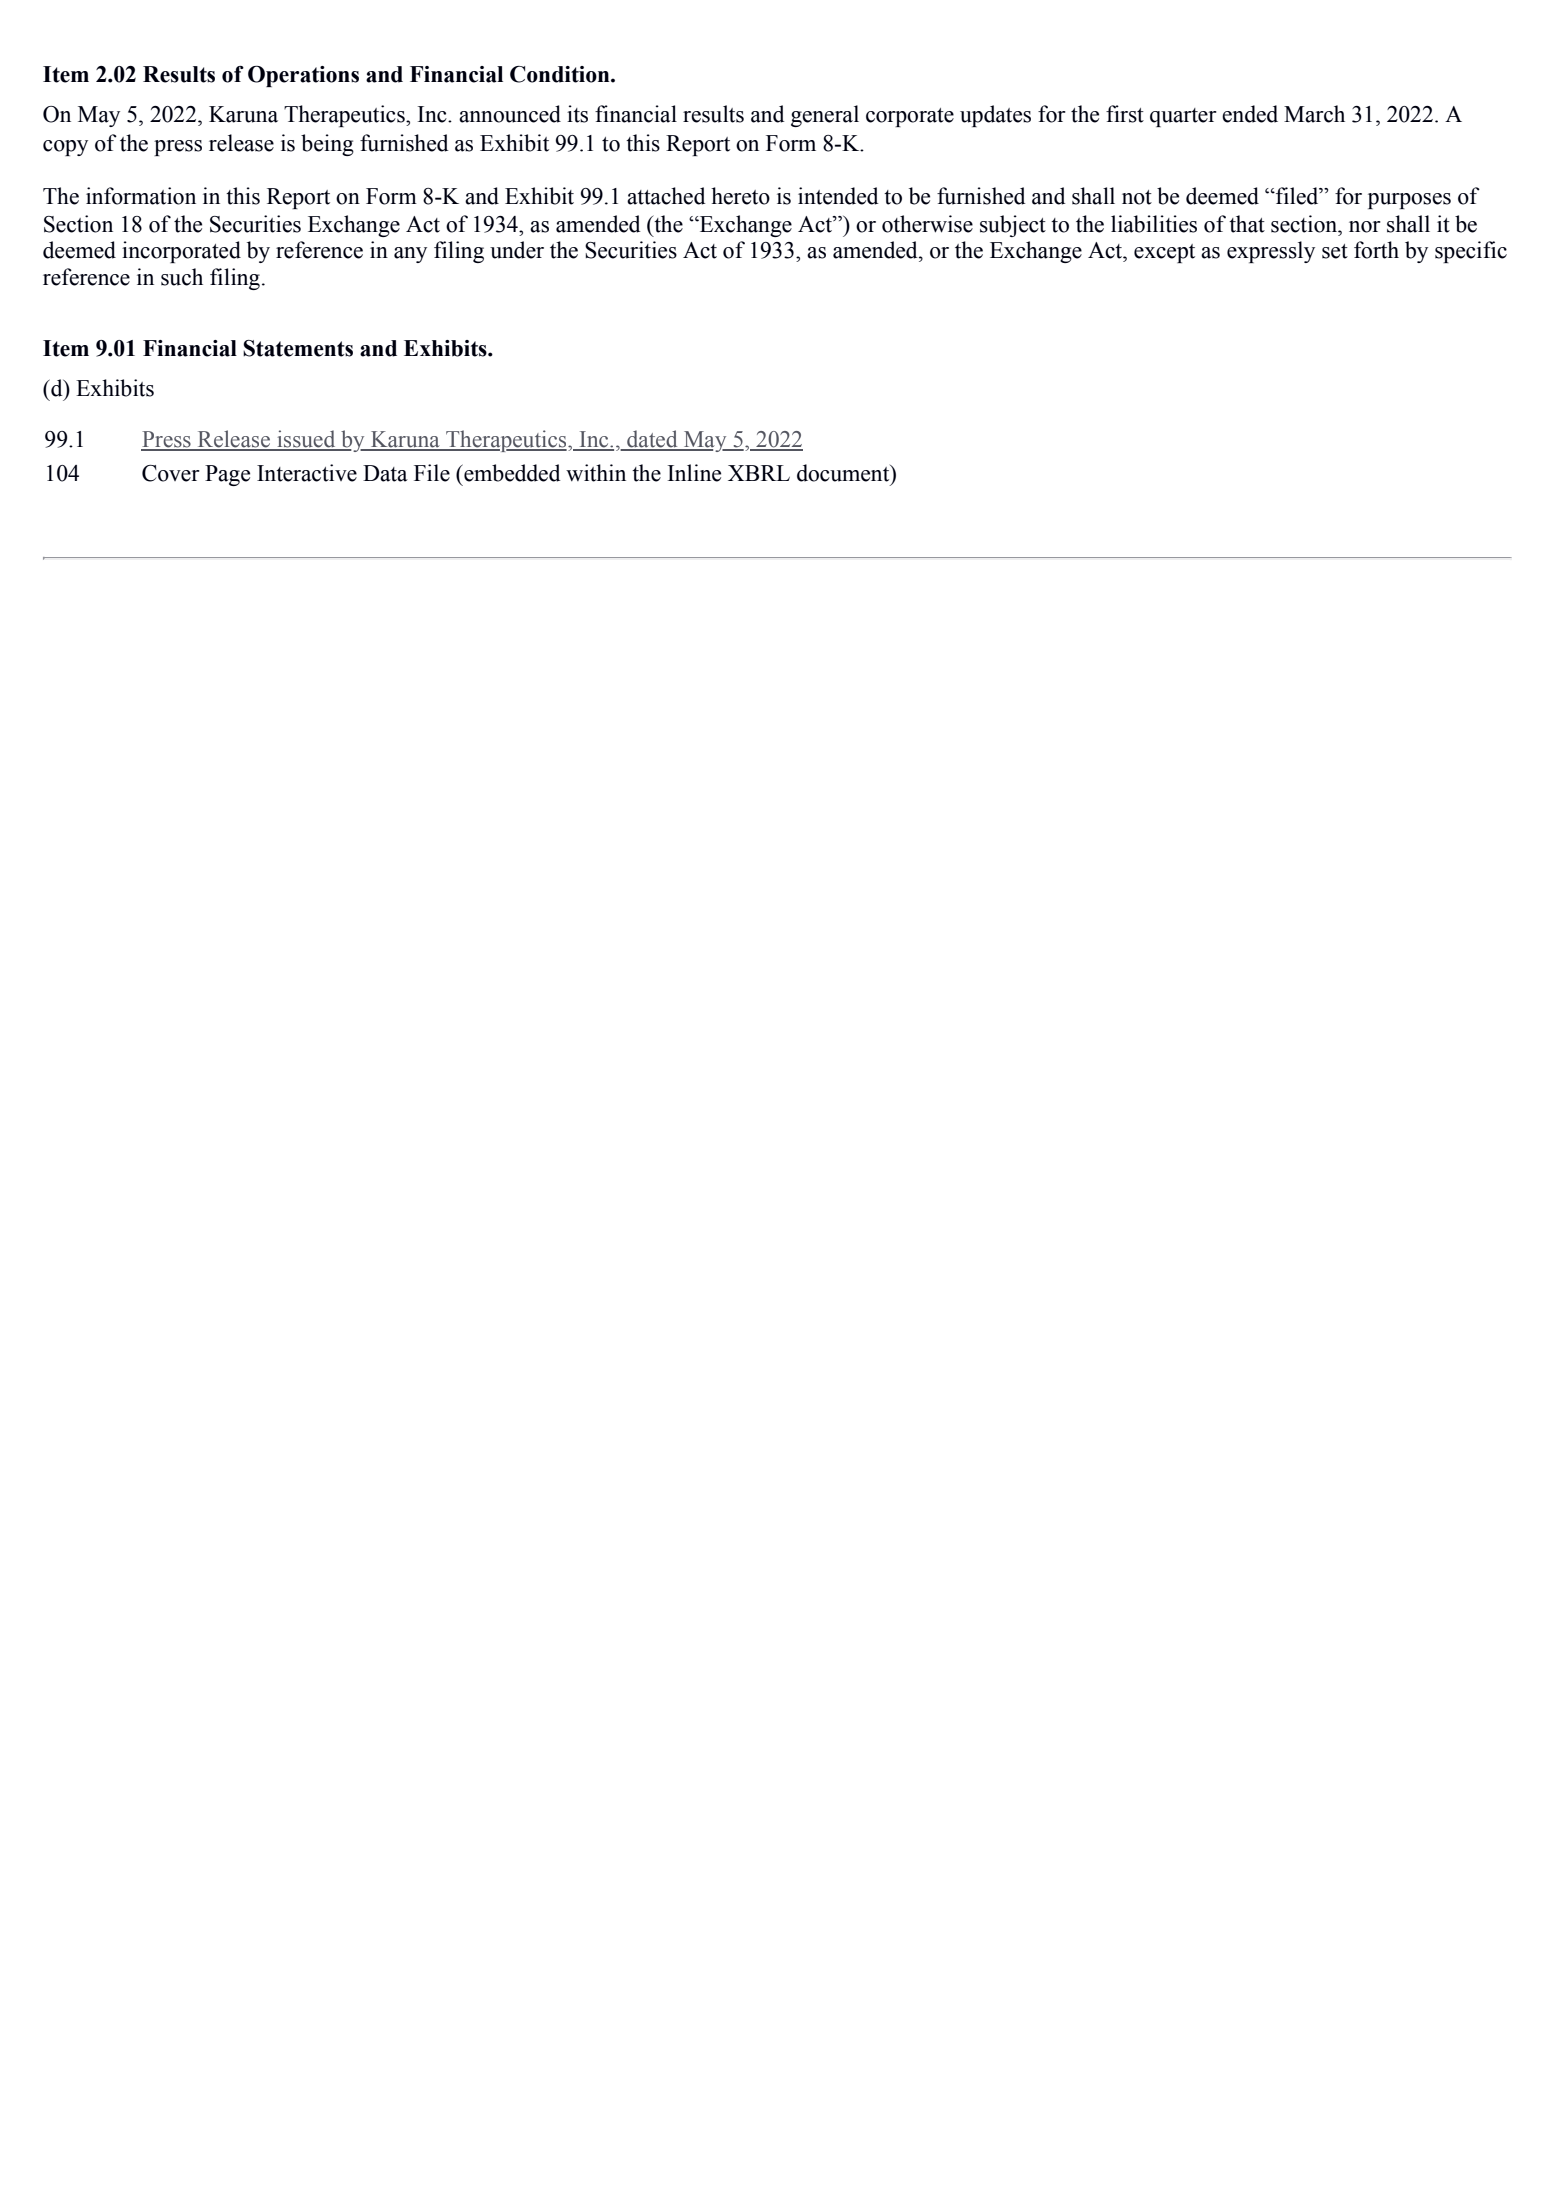  What do you see at coordinates (825, 116) in the page?
I see `general` at bounding box center [825, 116].
